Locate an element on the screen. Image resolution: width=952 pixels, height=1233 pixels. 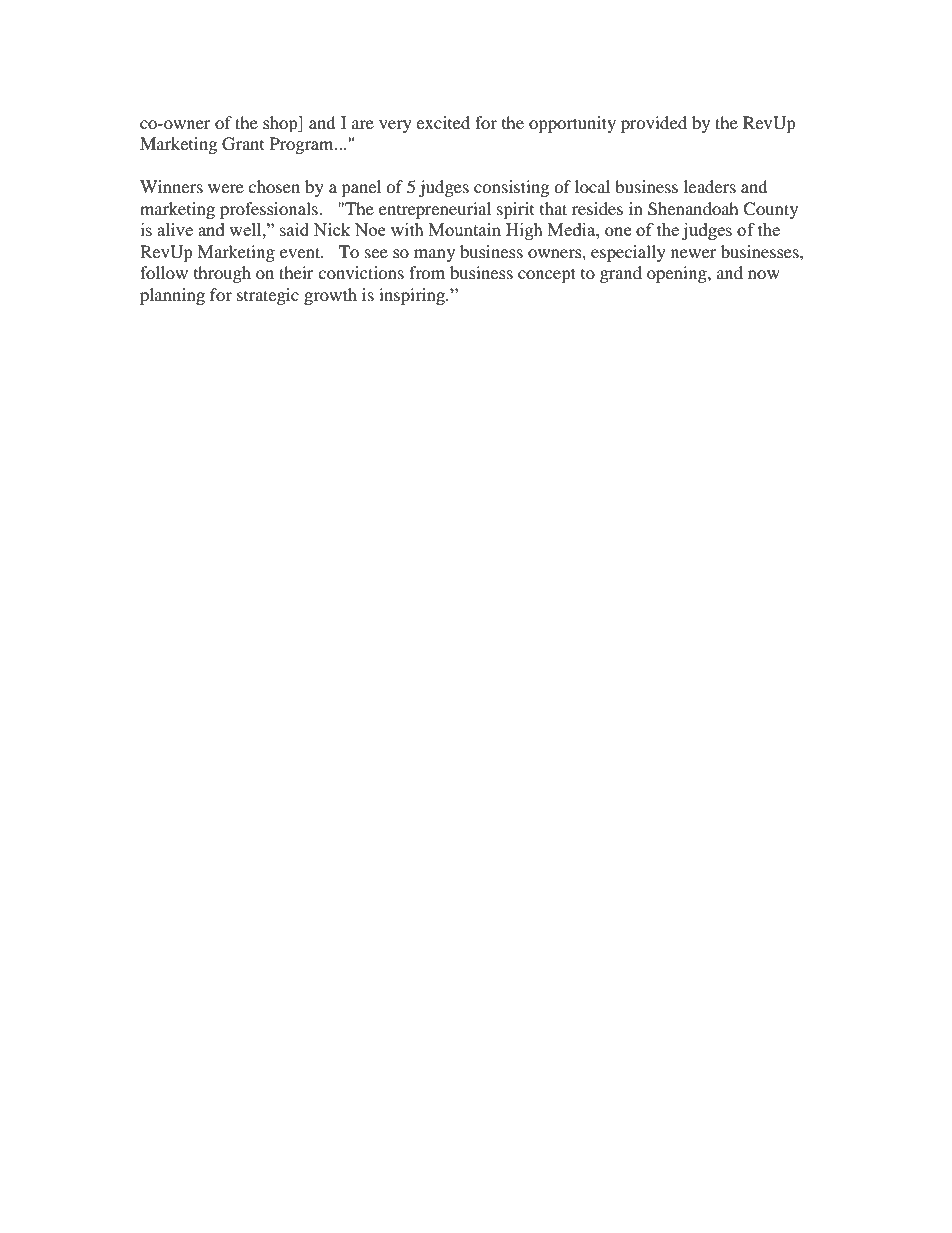
strategic is located at coordinates (268, 296).
